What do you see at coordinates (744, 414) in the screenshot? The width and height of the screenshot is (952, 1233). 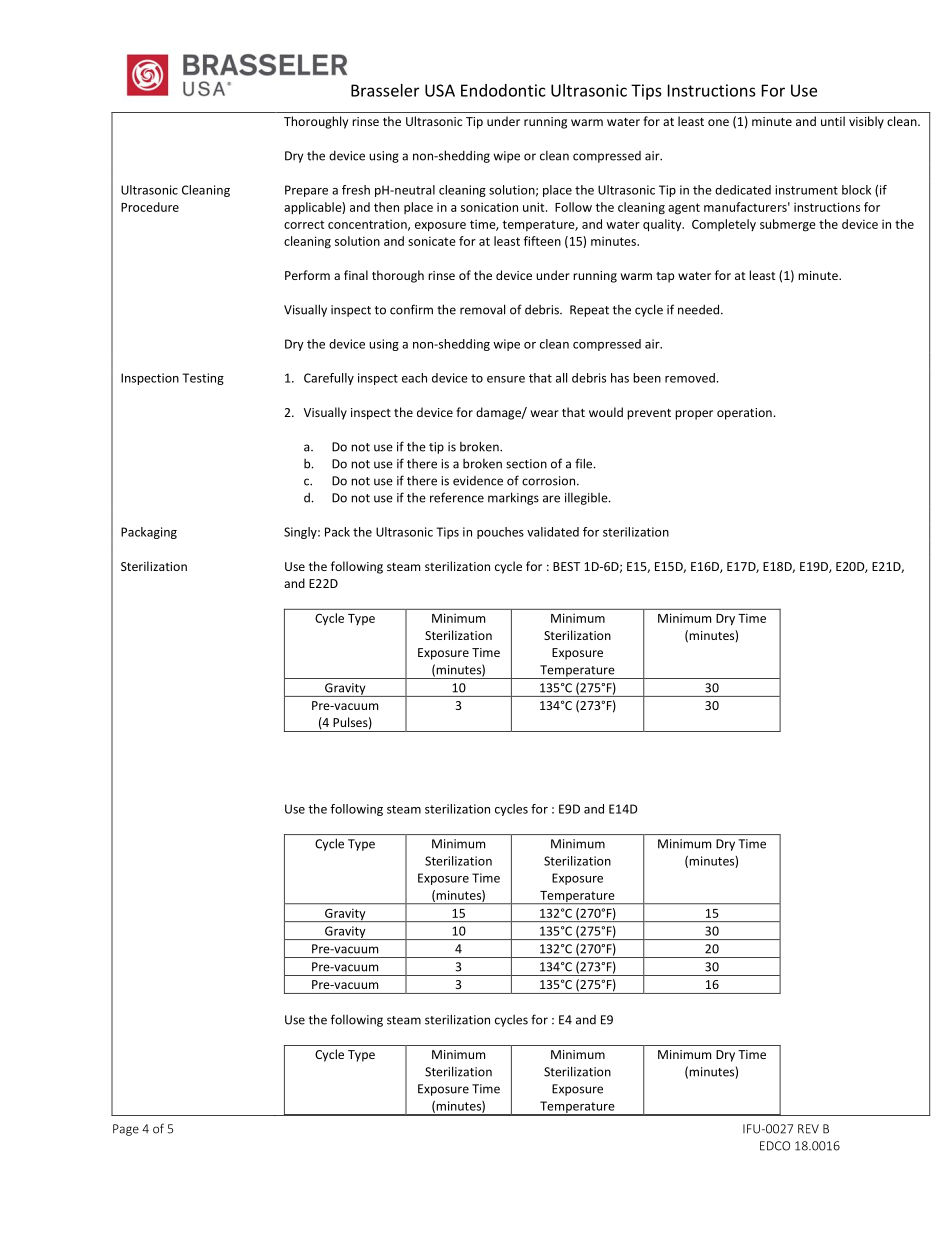 I see `operation` at bounding box center [744, 414].
